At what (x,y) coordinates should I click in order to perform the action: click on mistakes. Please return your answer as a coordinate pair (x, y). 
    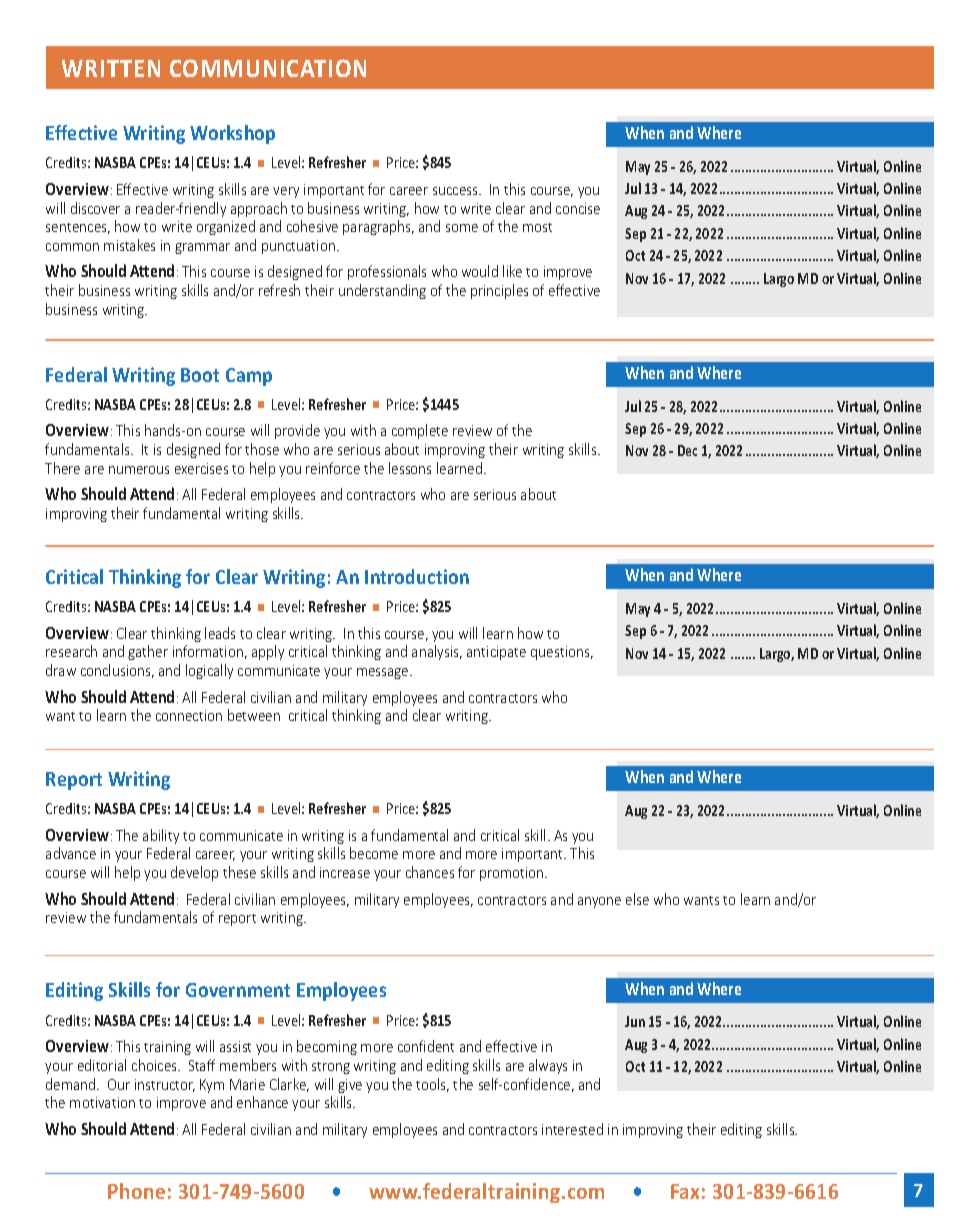
    Looking at the image, I should click on (129, 245).
